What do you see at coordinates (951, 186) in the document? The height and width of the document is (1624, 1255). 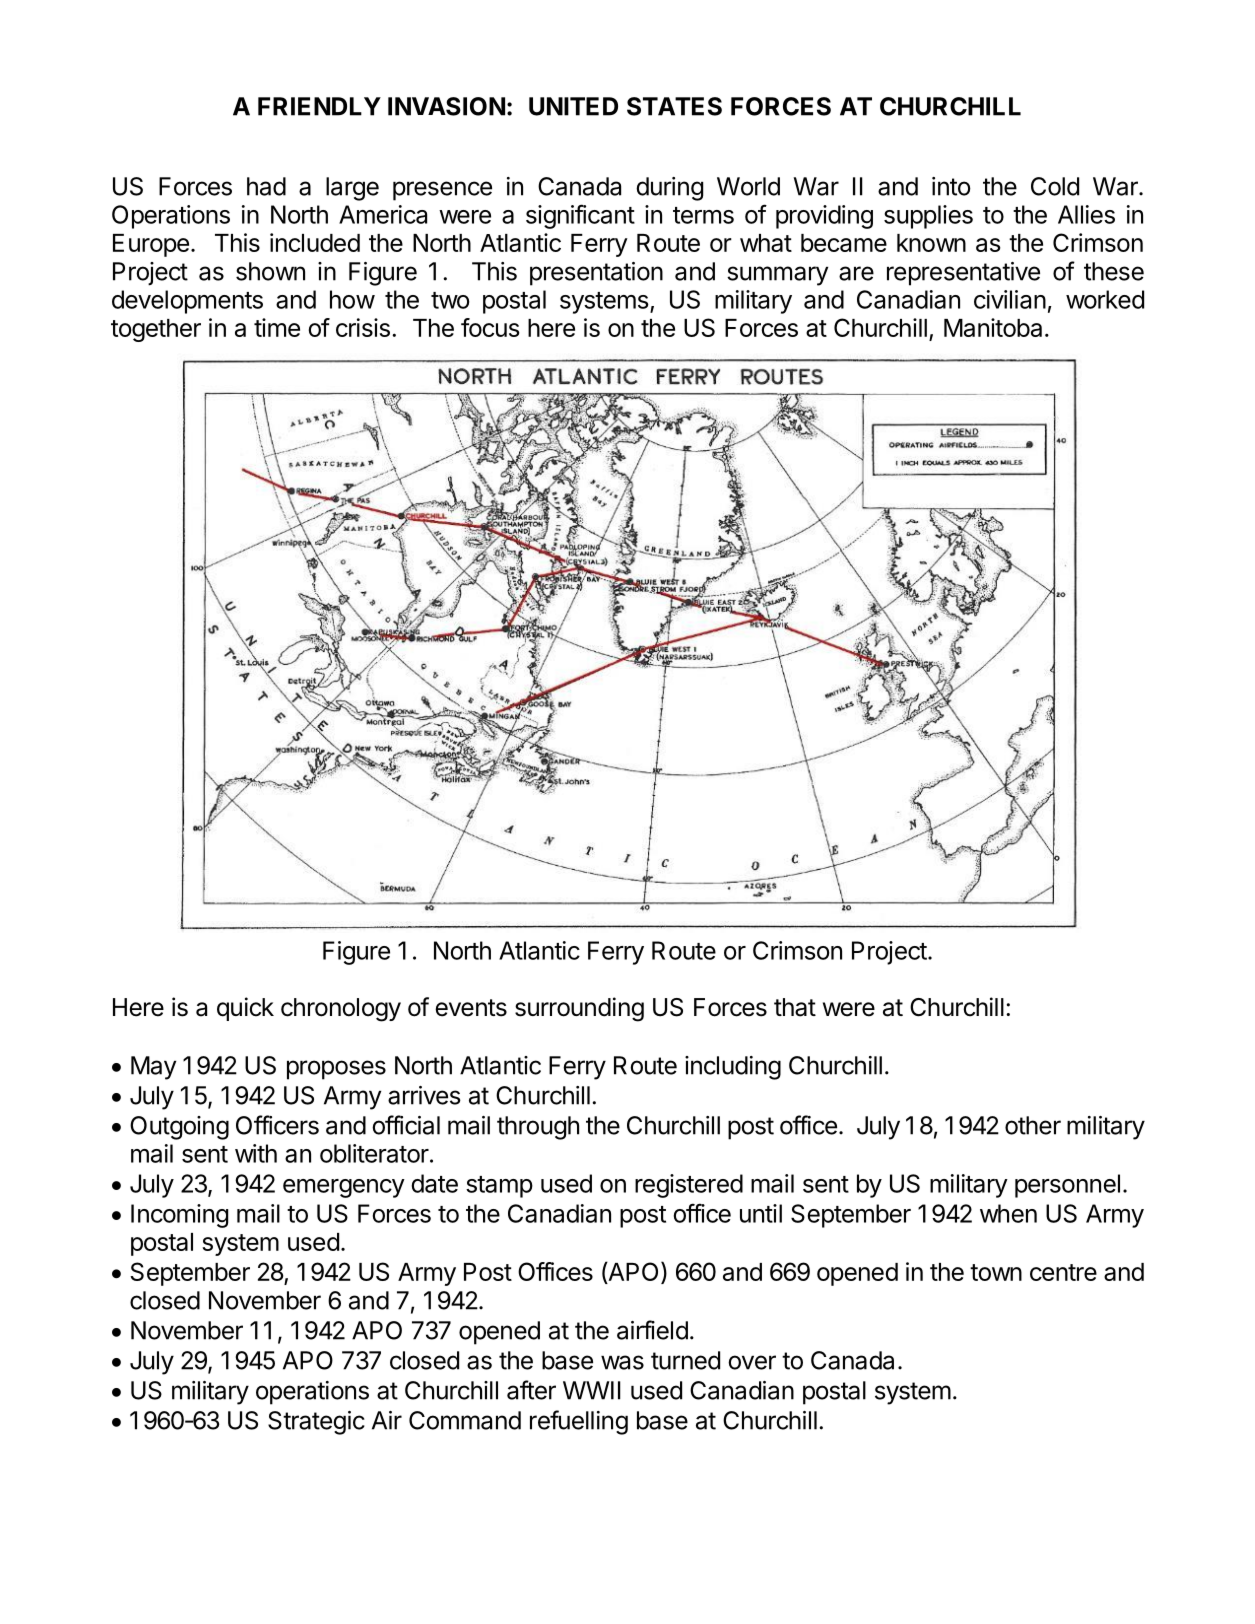 I see `into` at bounding box center [951, 186].
